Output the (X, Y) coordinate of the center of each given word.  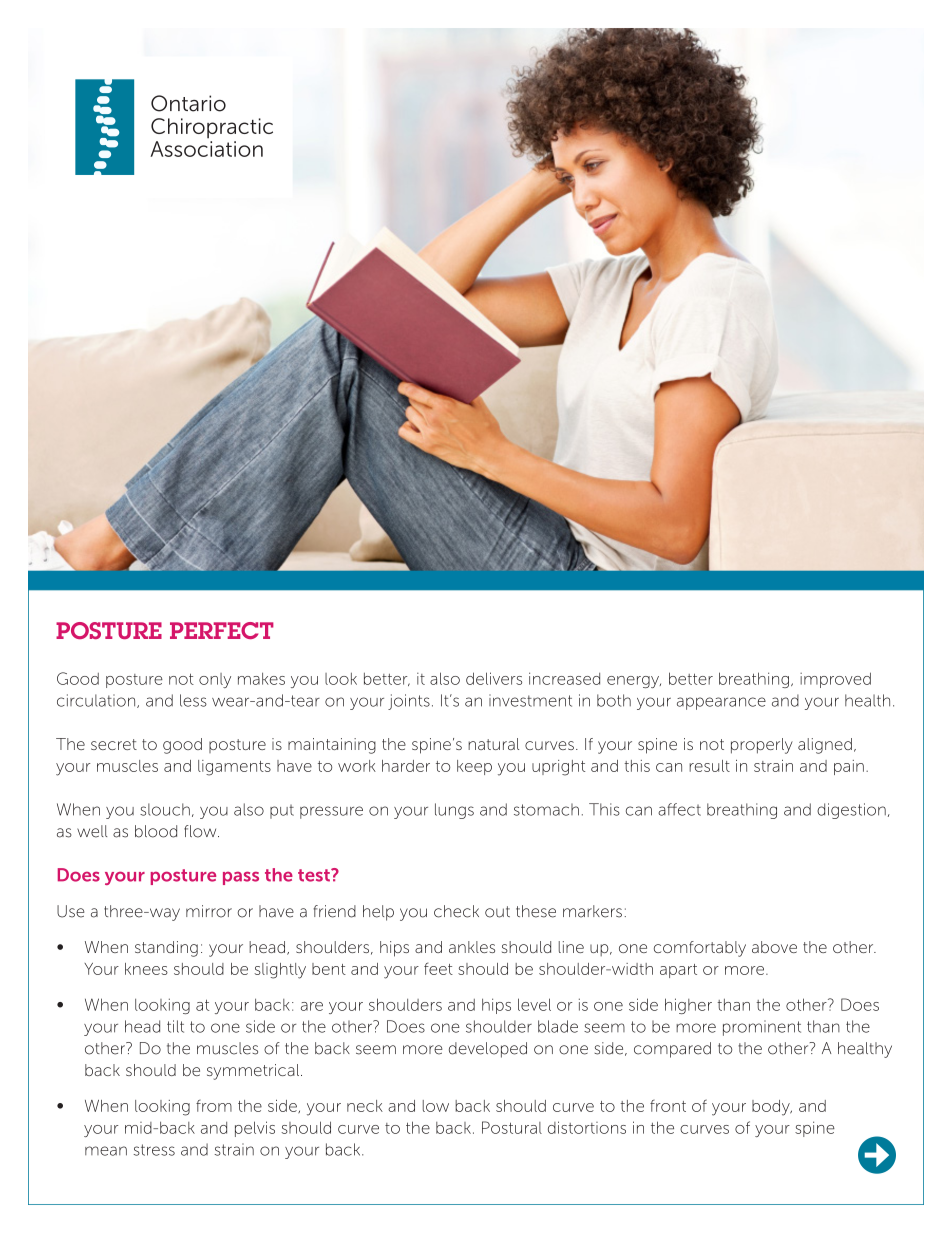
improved (835, 680)
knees (146, 969)
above (774, 947)
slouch (165, 809)
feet (438, 968)
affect (679, 809)
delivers (494, 678)
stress (154, 1150)
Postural (512, 1127)
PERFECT (222, 630)
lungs (454, 811)
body (772, 1108)
